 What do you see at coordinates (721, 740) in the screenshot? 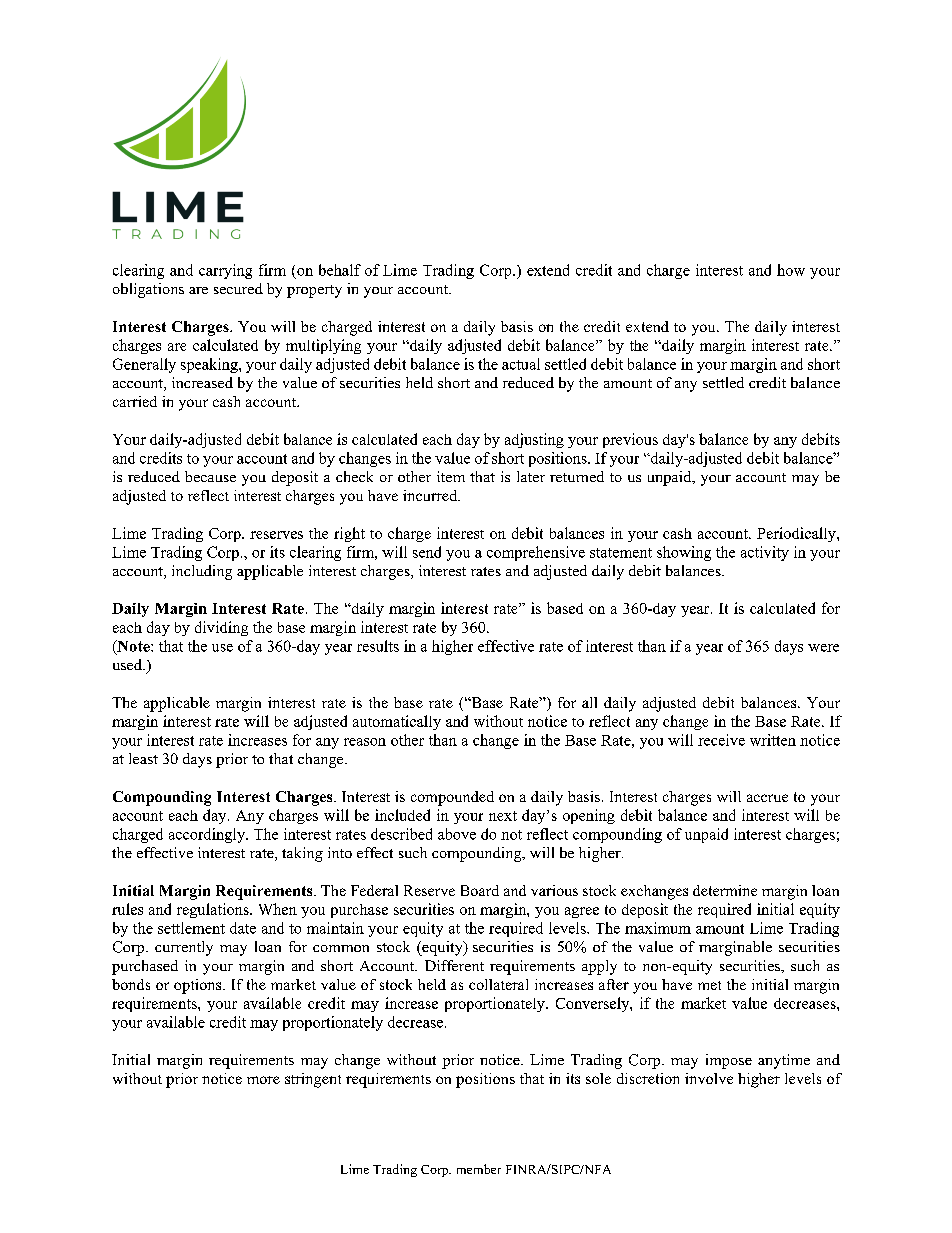
I see `receive` at bounding box center [721, 740].
